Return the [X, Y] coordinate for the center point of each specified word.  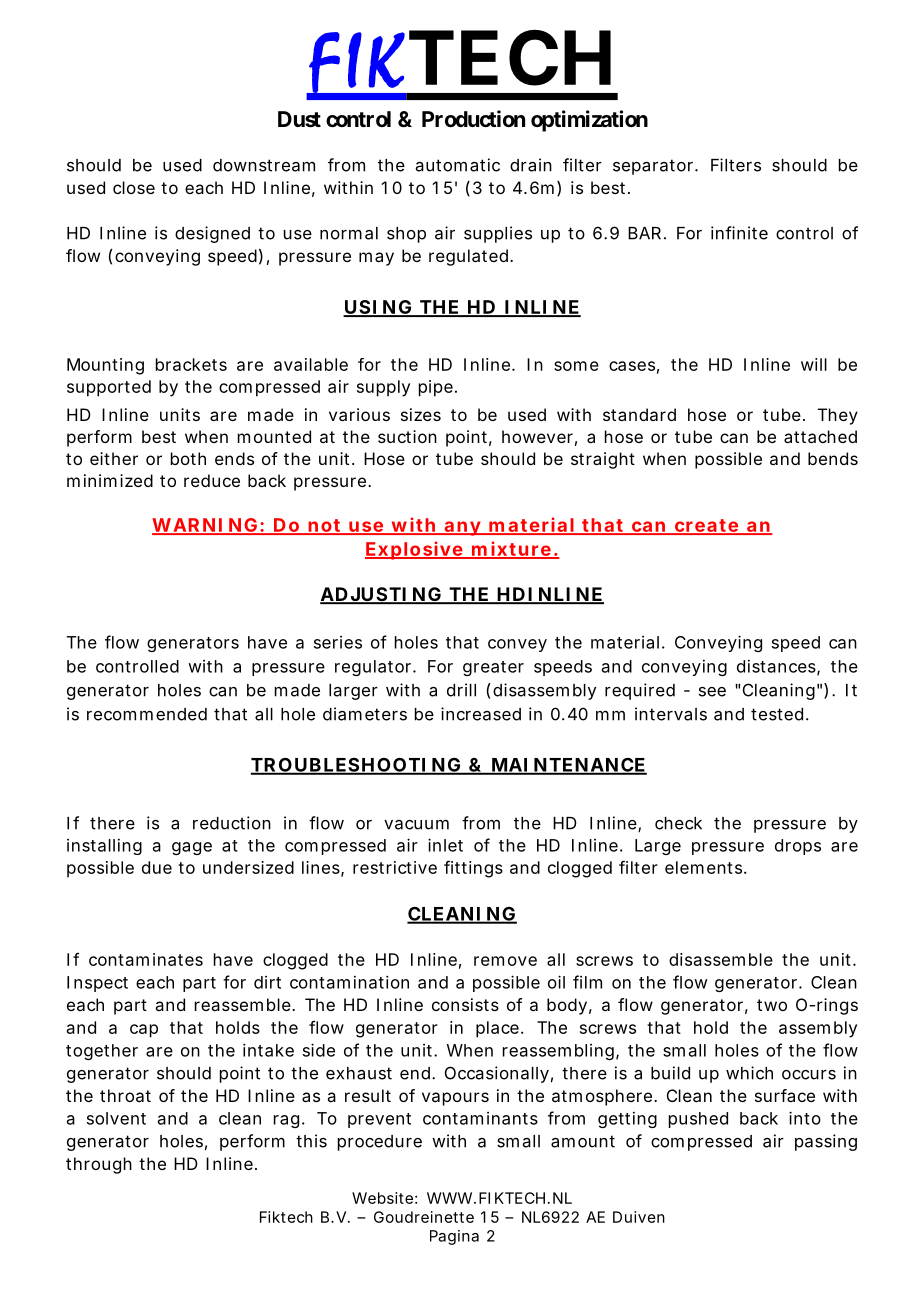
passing [826, 1142]
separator [653, 167]
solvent [116, 1118]
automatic [458, 165]
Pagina [454, 1237]
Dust [299, 119]
